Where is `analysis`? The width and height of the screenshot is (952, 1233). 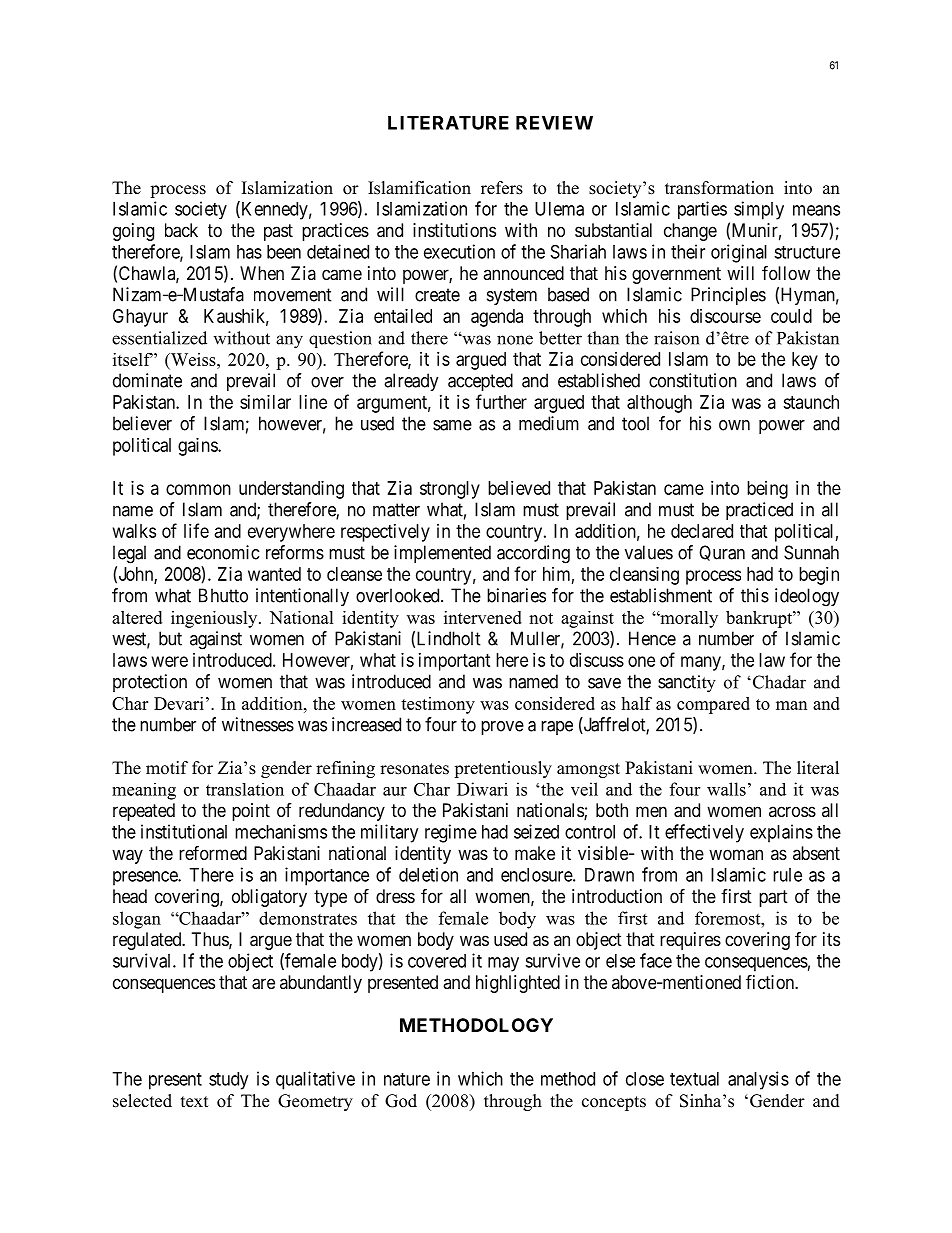 analysis is located at coordinates (758, 1080).
